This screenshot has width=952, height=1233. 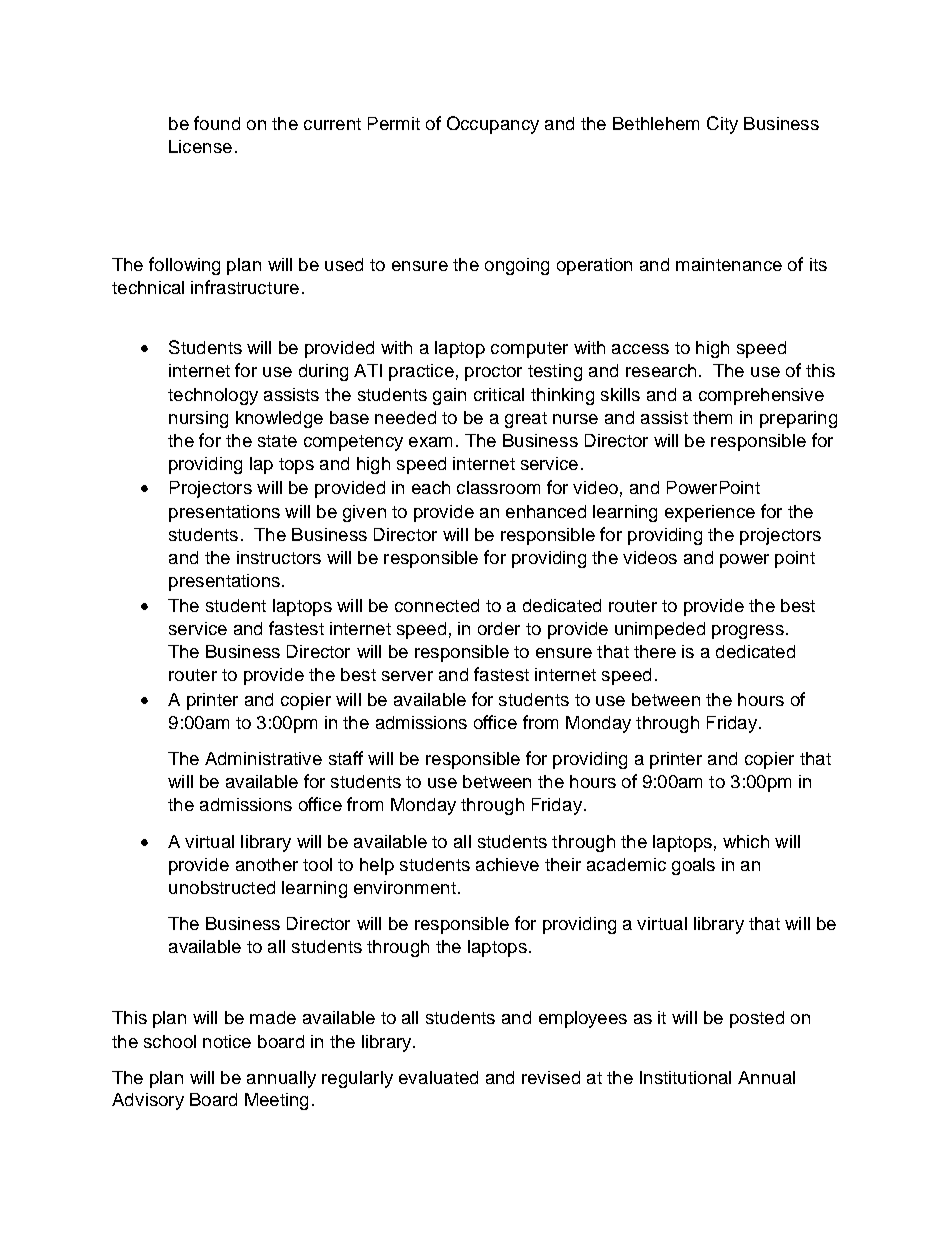 What do you see at coordinates (227, 1041) in the screenshot?
I see `notice` at bounding box center [227, 1041].
